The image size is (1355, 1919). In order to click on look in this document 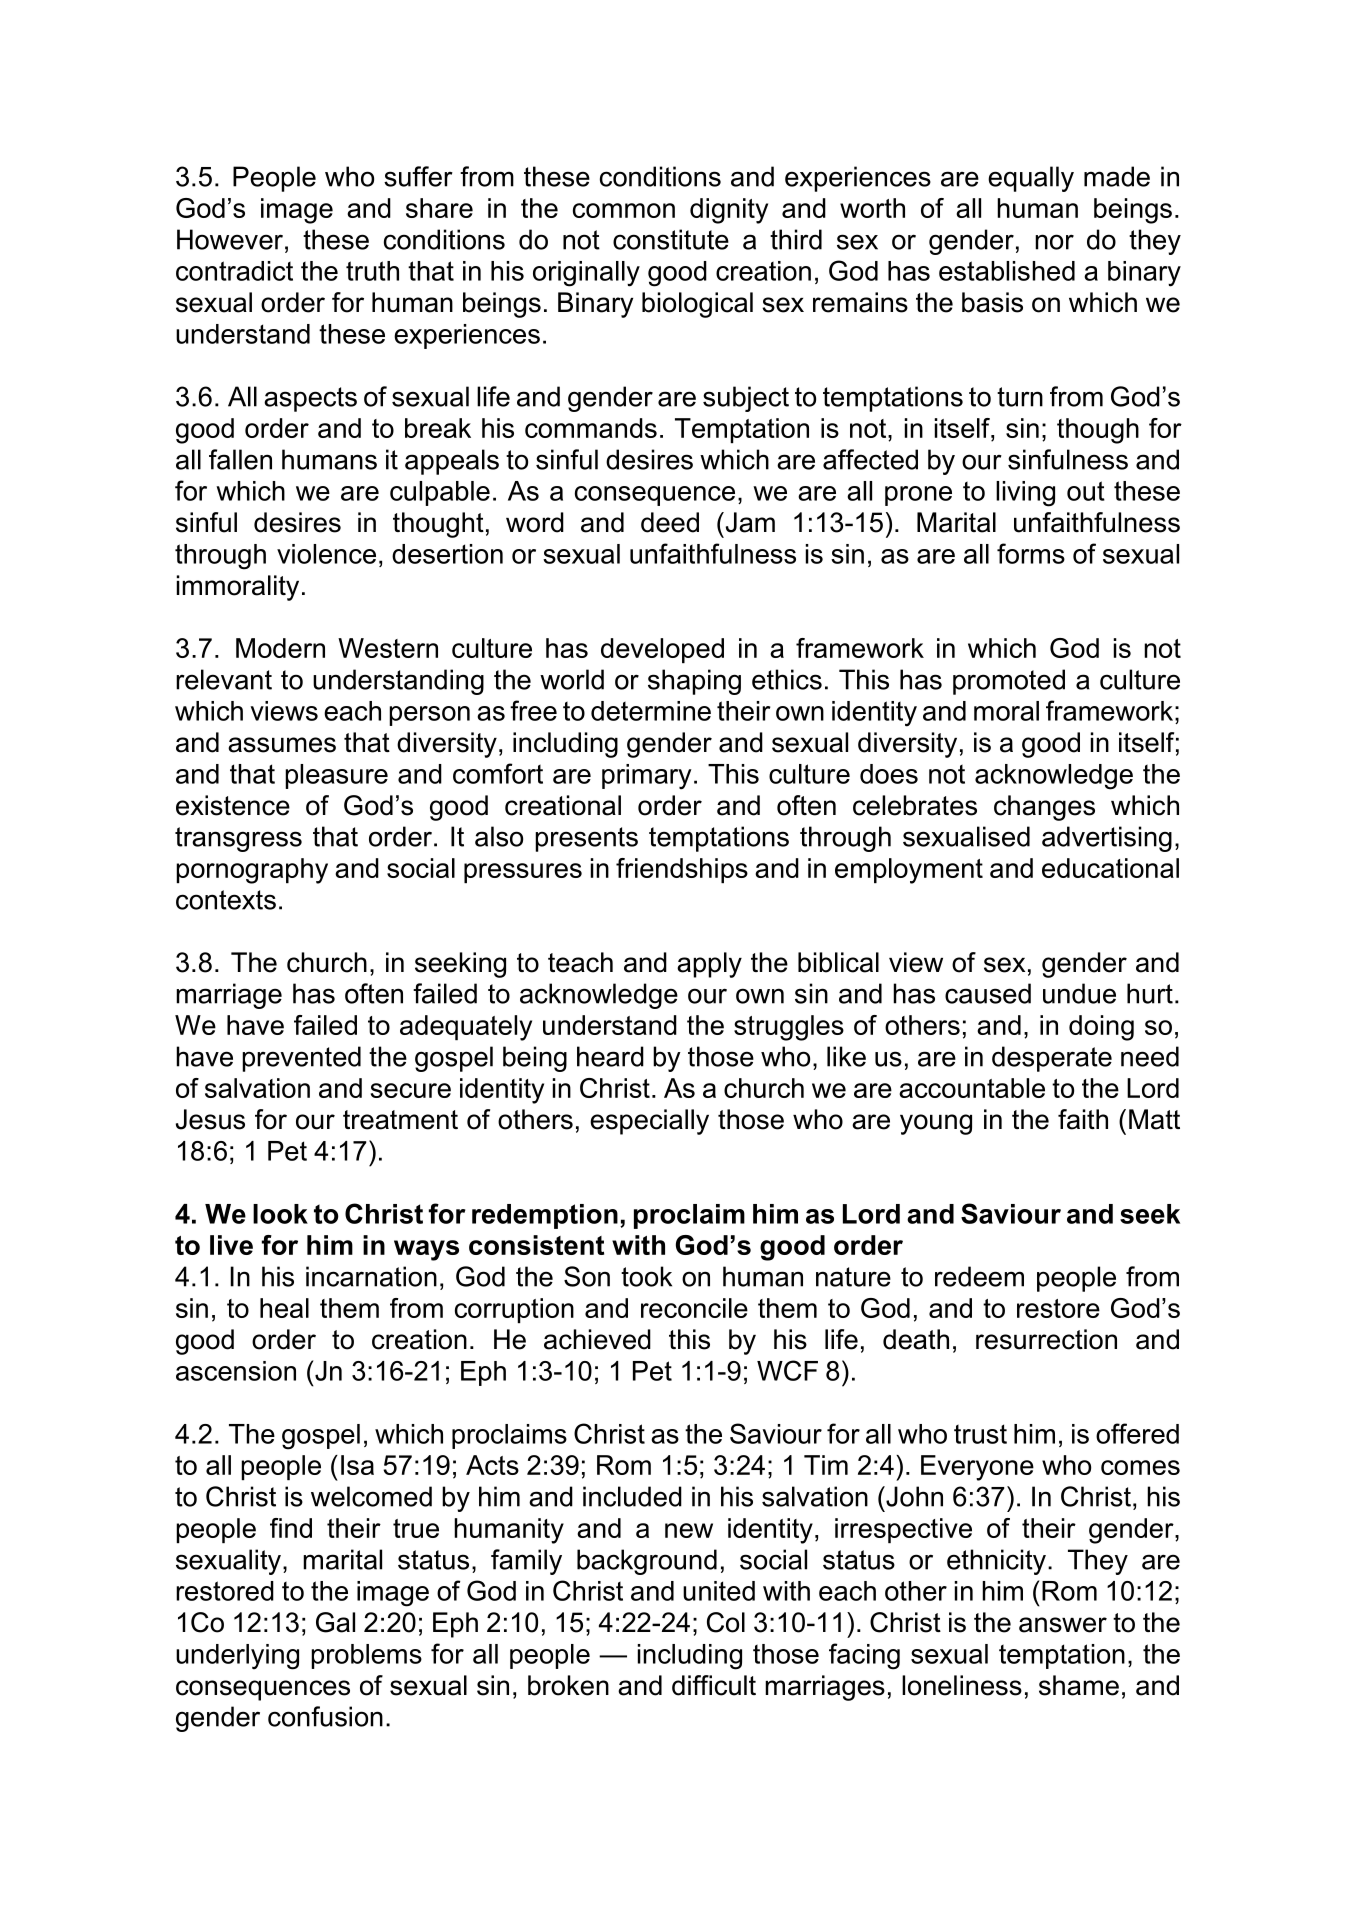, I will do `click(280, 1214)`.
